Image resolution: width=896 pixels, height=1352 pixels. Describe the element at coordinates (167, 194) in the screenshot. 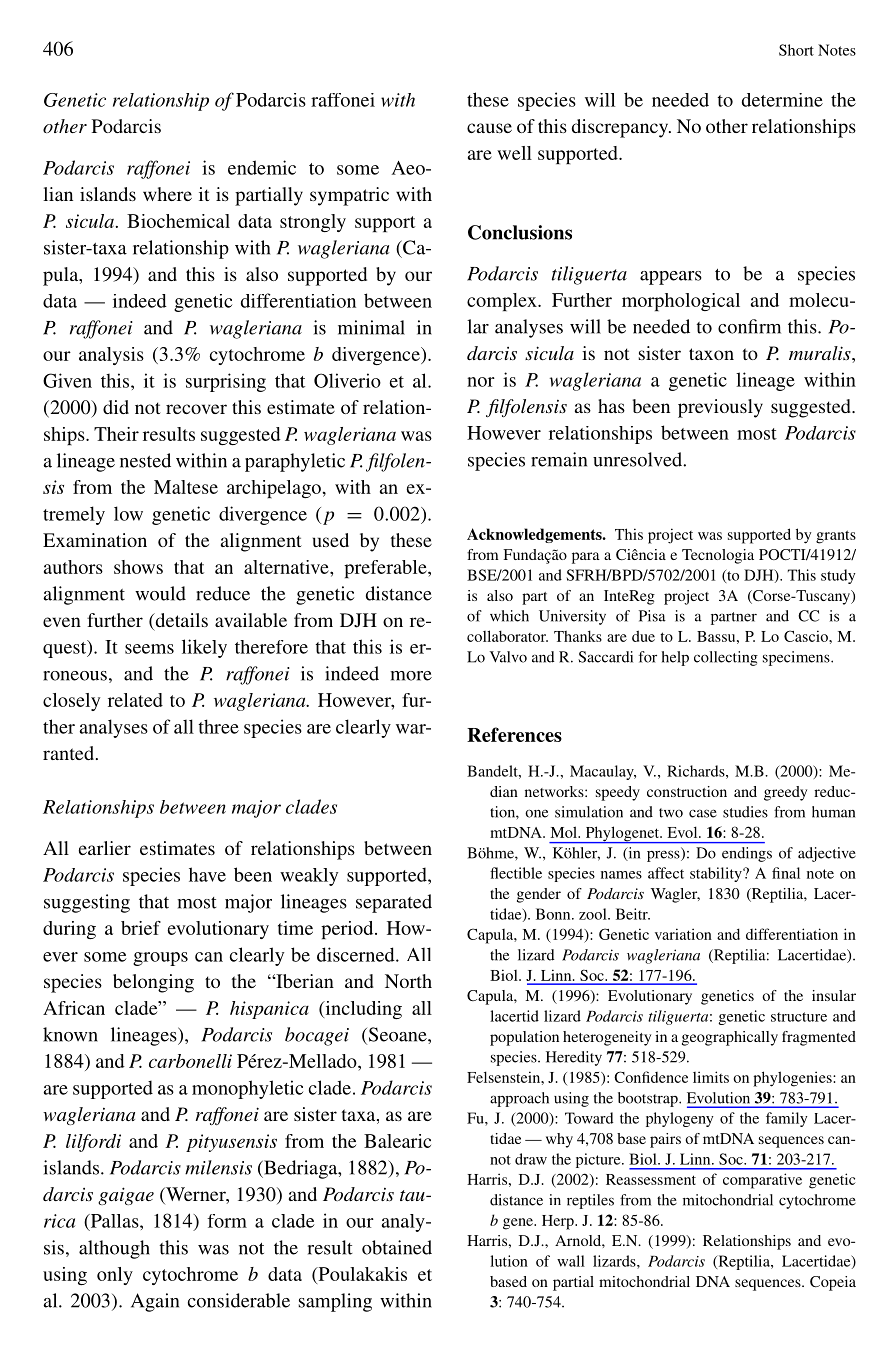

I see `where` at that location.
